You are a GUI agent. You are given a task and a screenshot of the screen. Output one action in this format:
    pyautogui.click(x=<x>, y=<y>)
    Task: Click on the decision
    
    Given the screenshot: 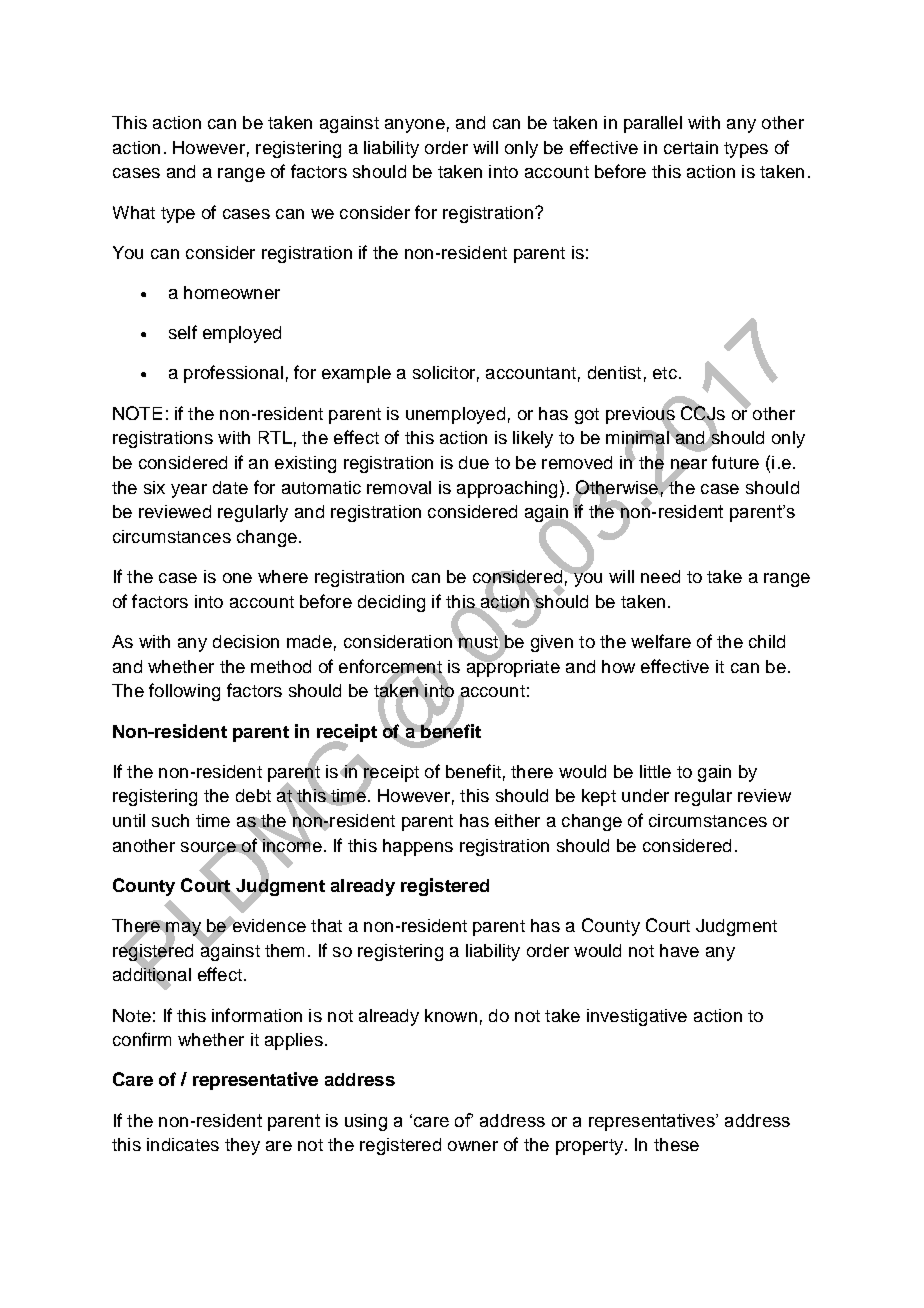 What is the action you would take?
    pyautogui.click(x=246, y=641)
